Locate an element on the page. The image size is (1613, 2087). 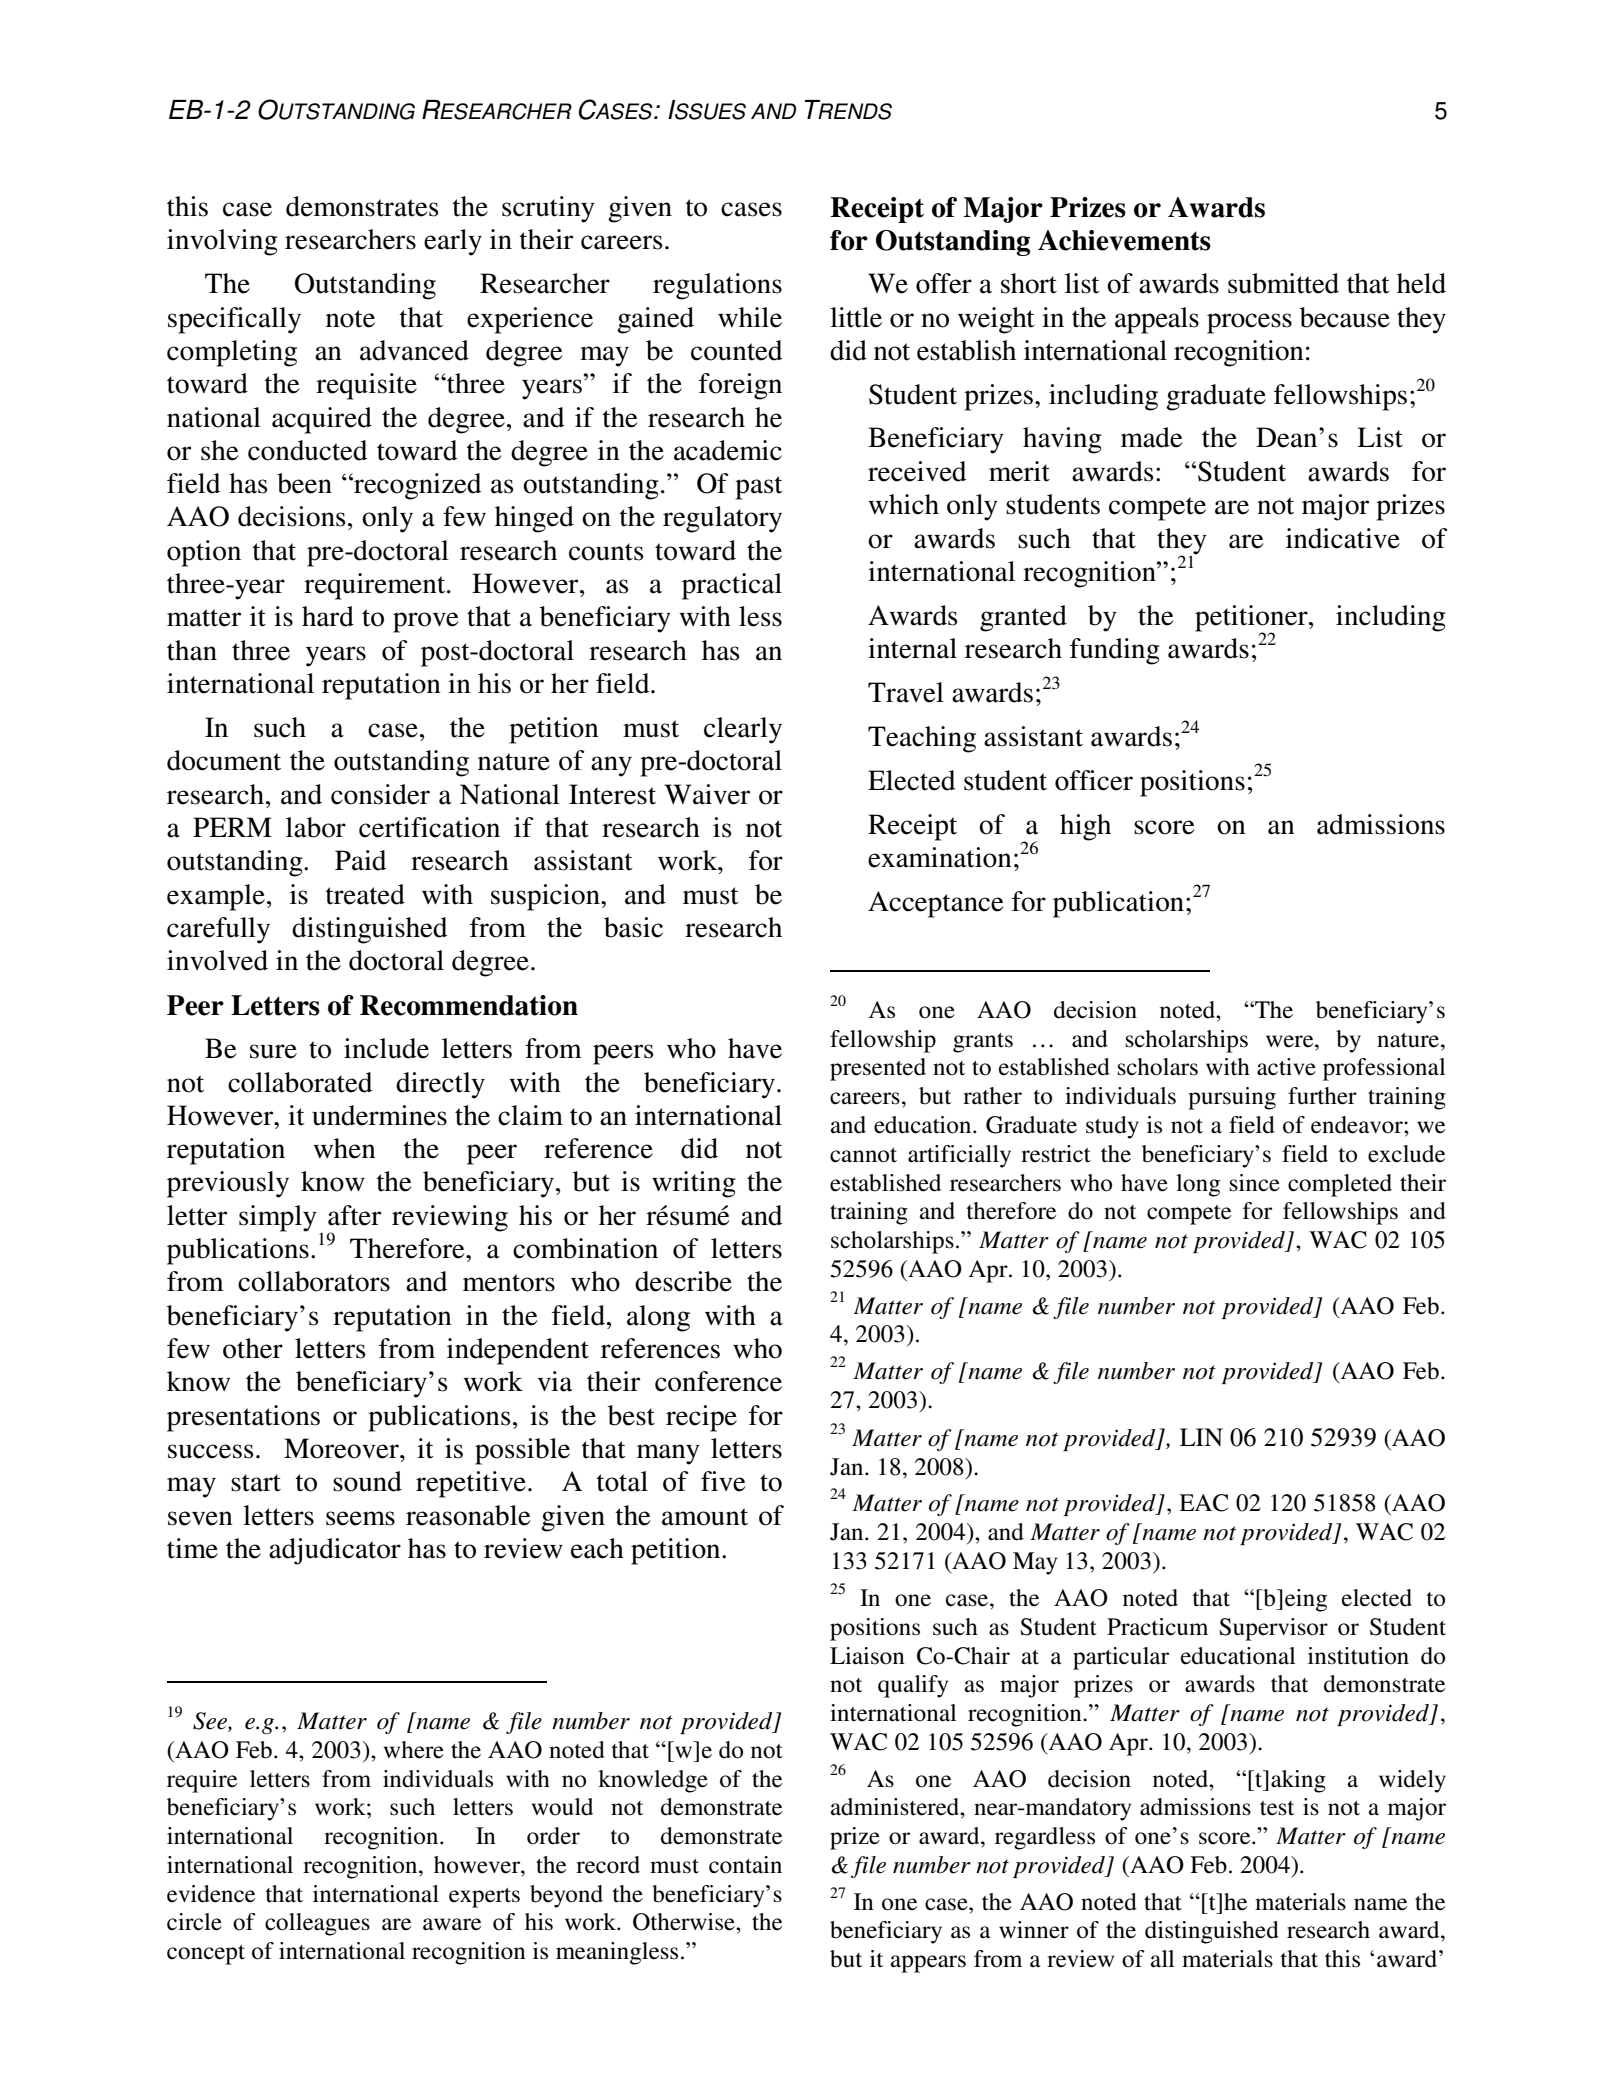
presented is located at coordinates (878, 1069).
